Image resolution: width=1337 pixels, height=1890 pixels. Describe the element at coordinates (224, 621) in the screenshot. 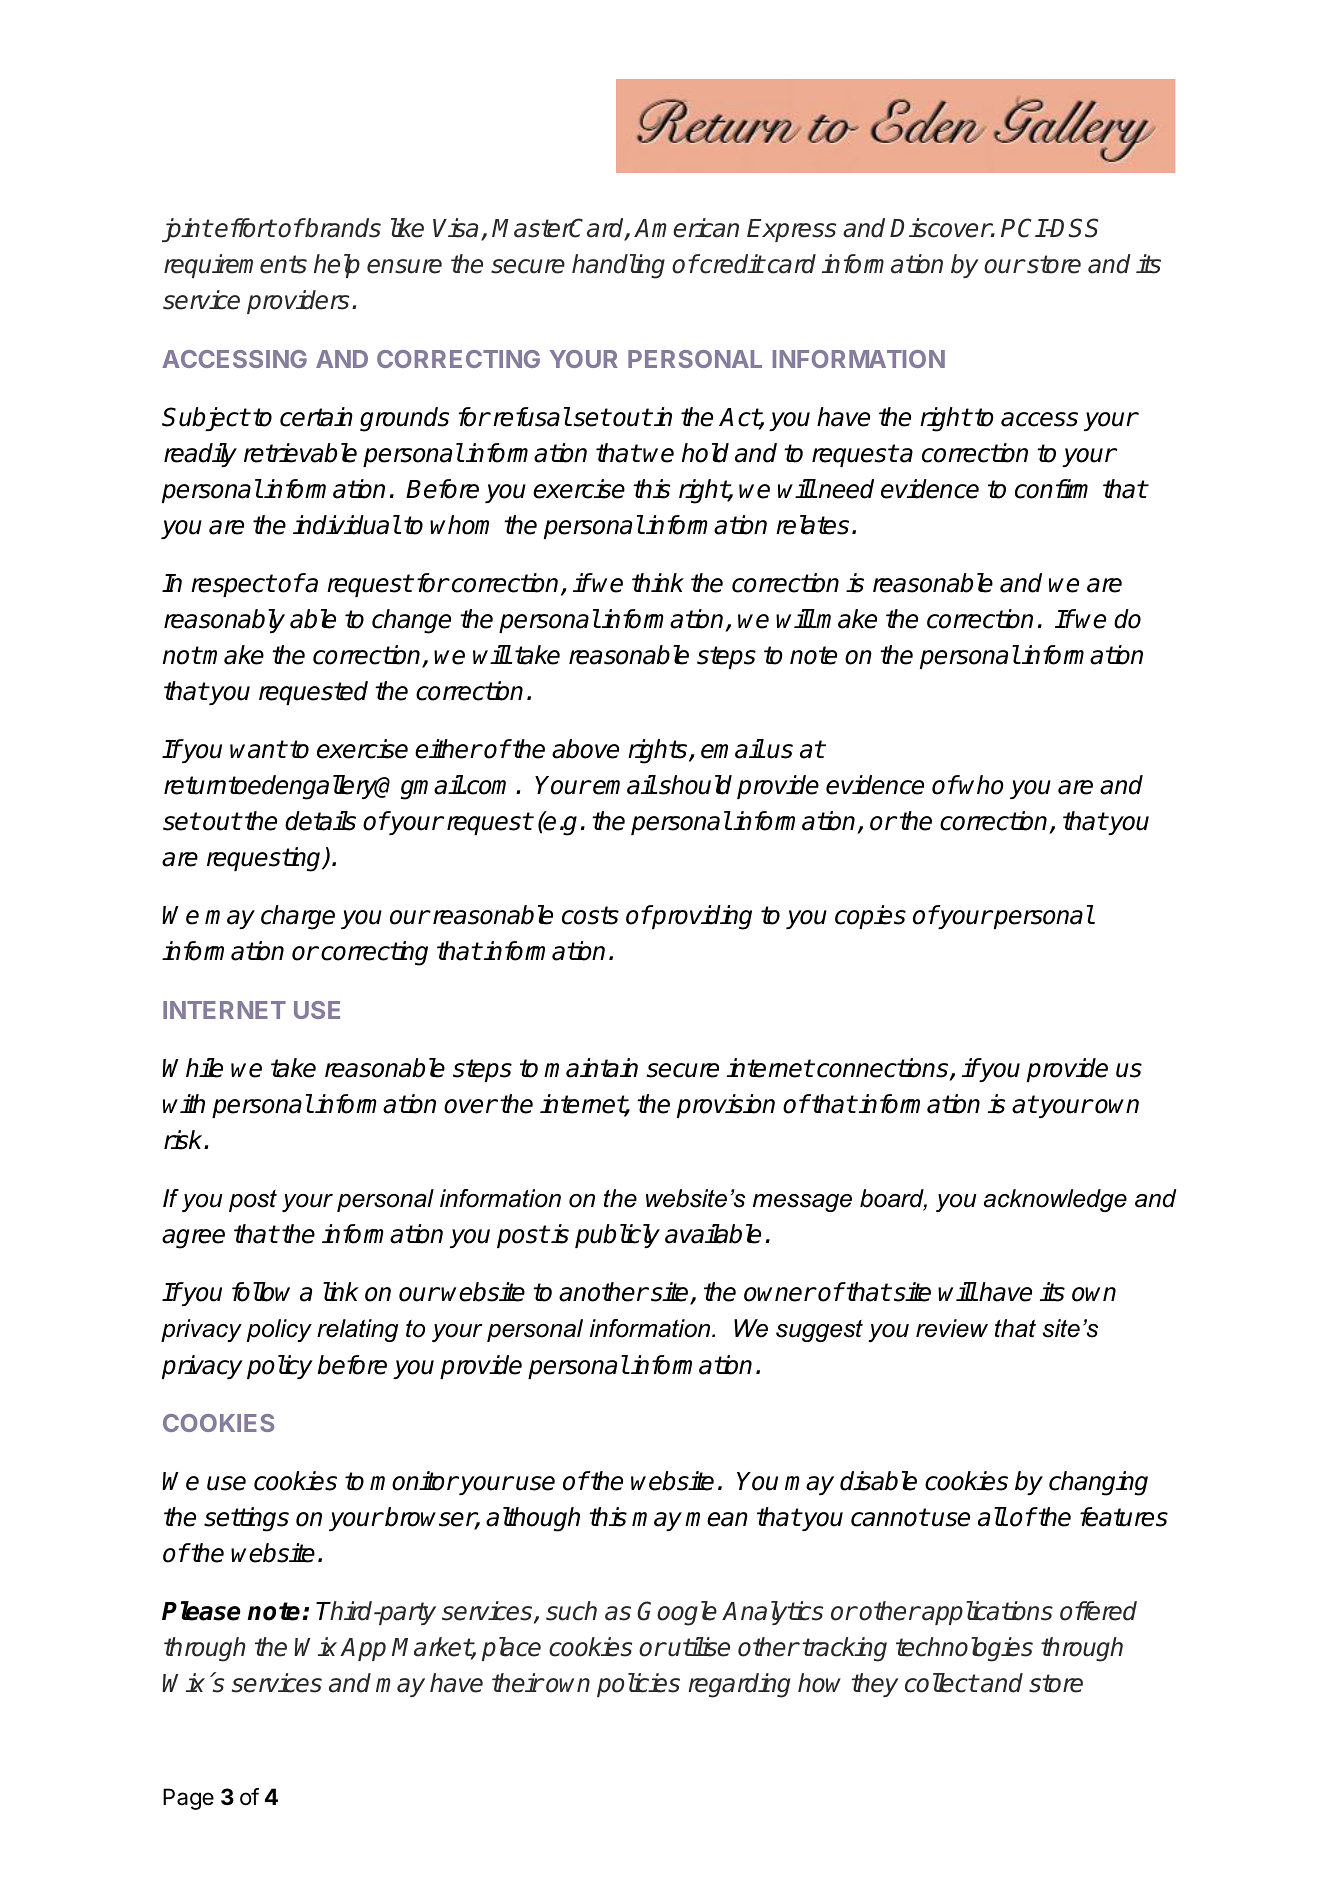

I see `reasonably` at that location.
